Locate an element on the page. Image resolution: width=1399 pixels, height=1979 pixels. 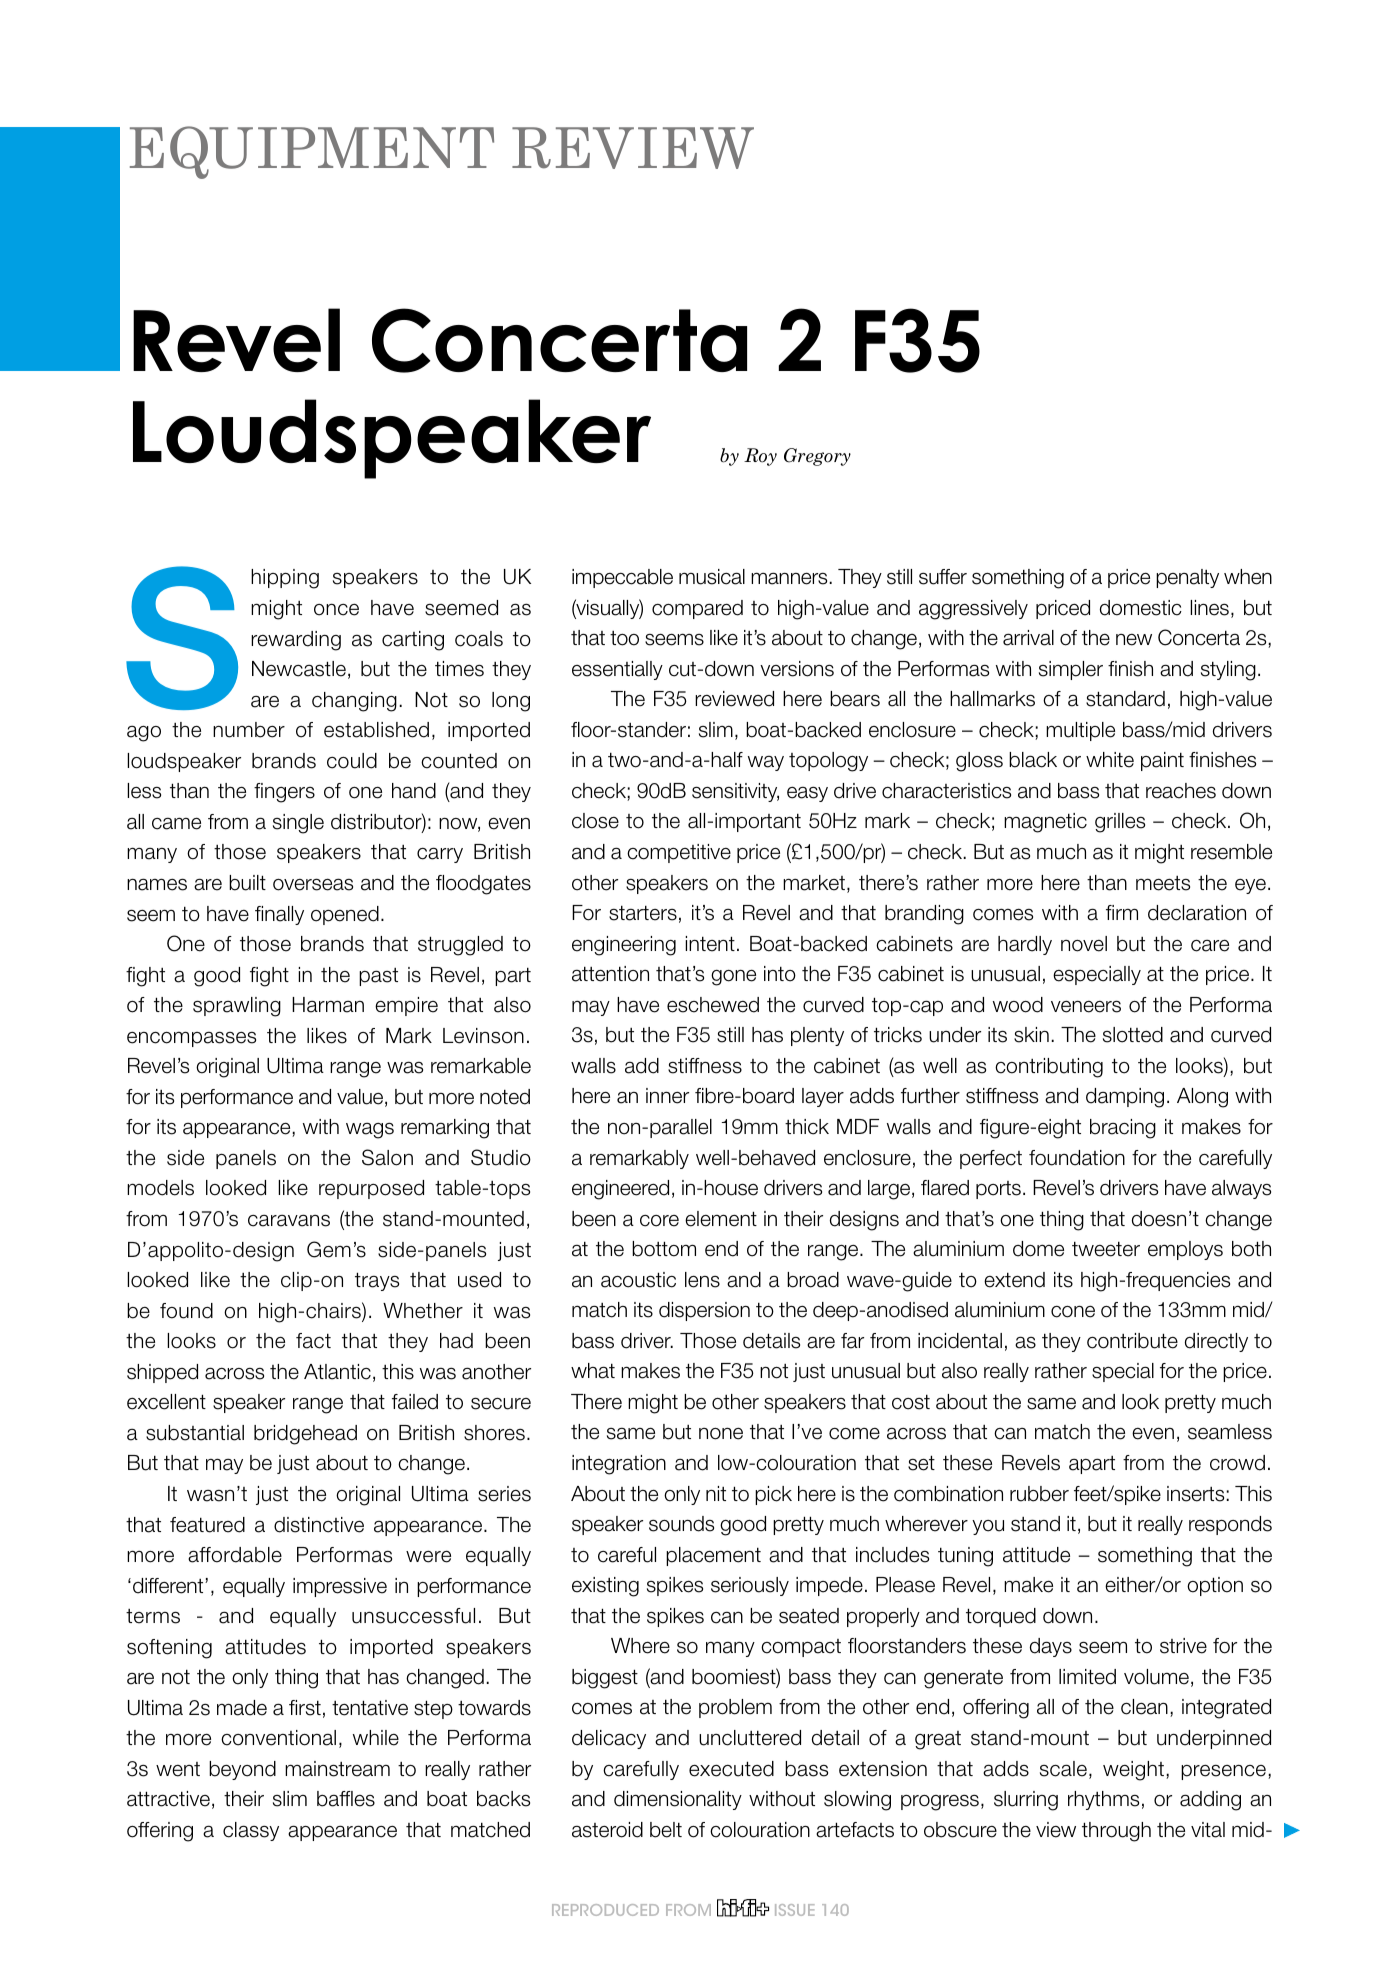
sprawling is located at coordinates (237, 1007).
